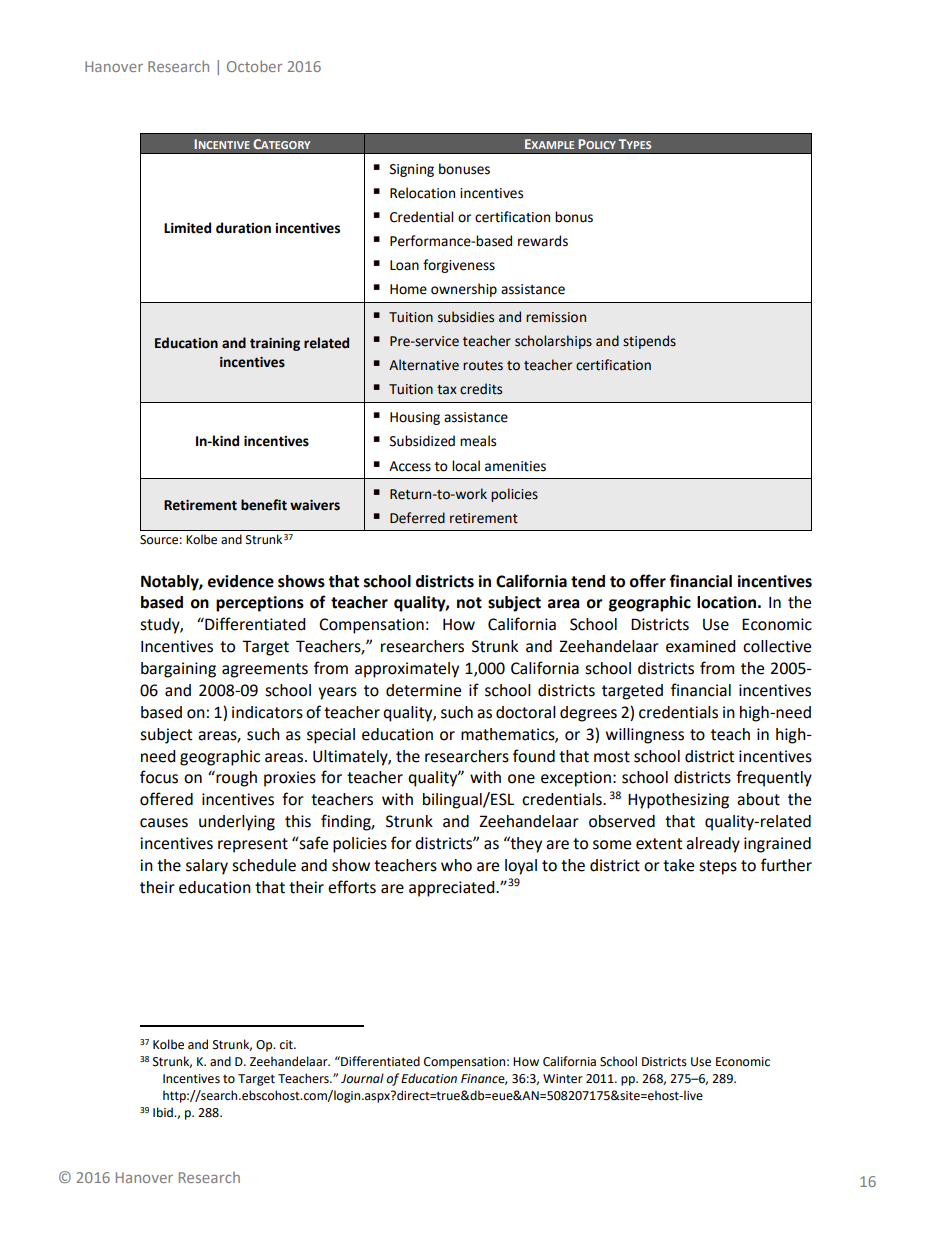  What do you see at coordinates (254, 66) in the page?
I see `October` at bounding box center [254, 66].
